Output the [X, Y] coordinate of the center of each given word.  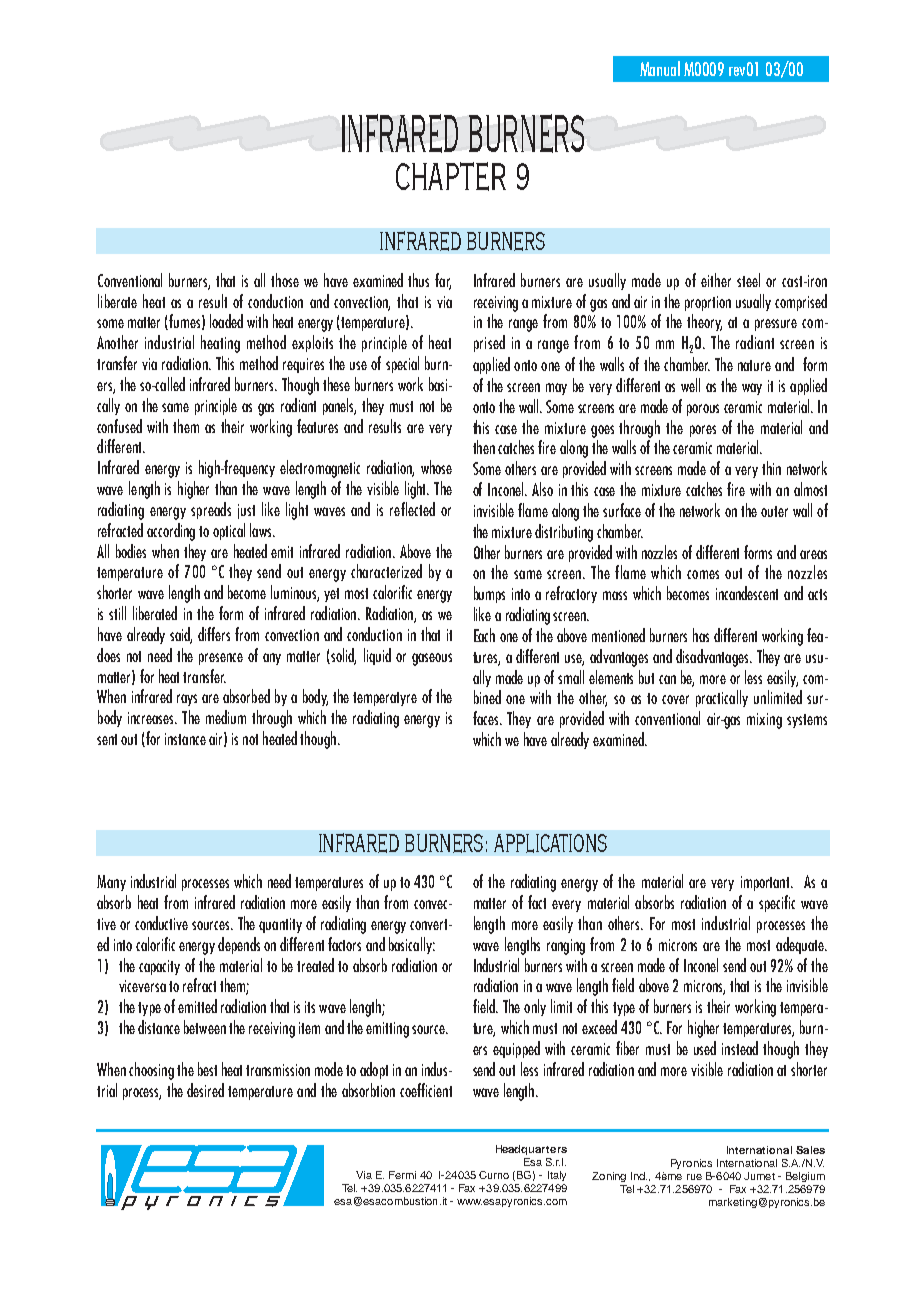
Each [484, 635]
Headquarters [531, 1150]
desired [205, 1090]
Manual [660, 68]
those [285, 280]
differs [214, 634]
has [701, 635]
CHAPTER [451, 176]
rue [694, 1177]
